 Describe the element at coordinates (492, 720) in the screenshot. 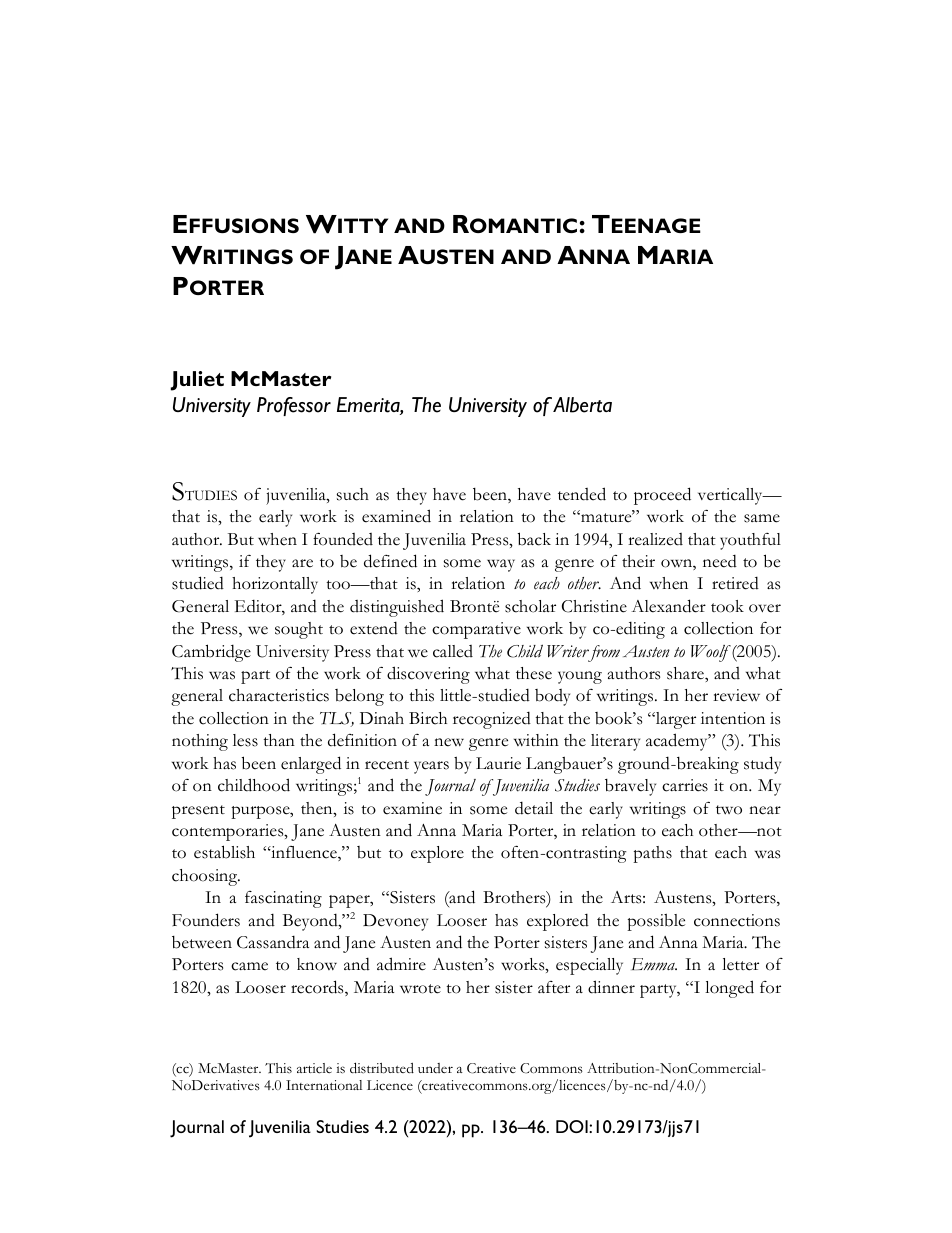

I see `recognized` at that location.
